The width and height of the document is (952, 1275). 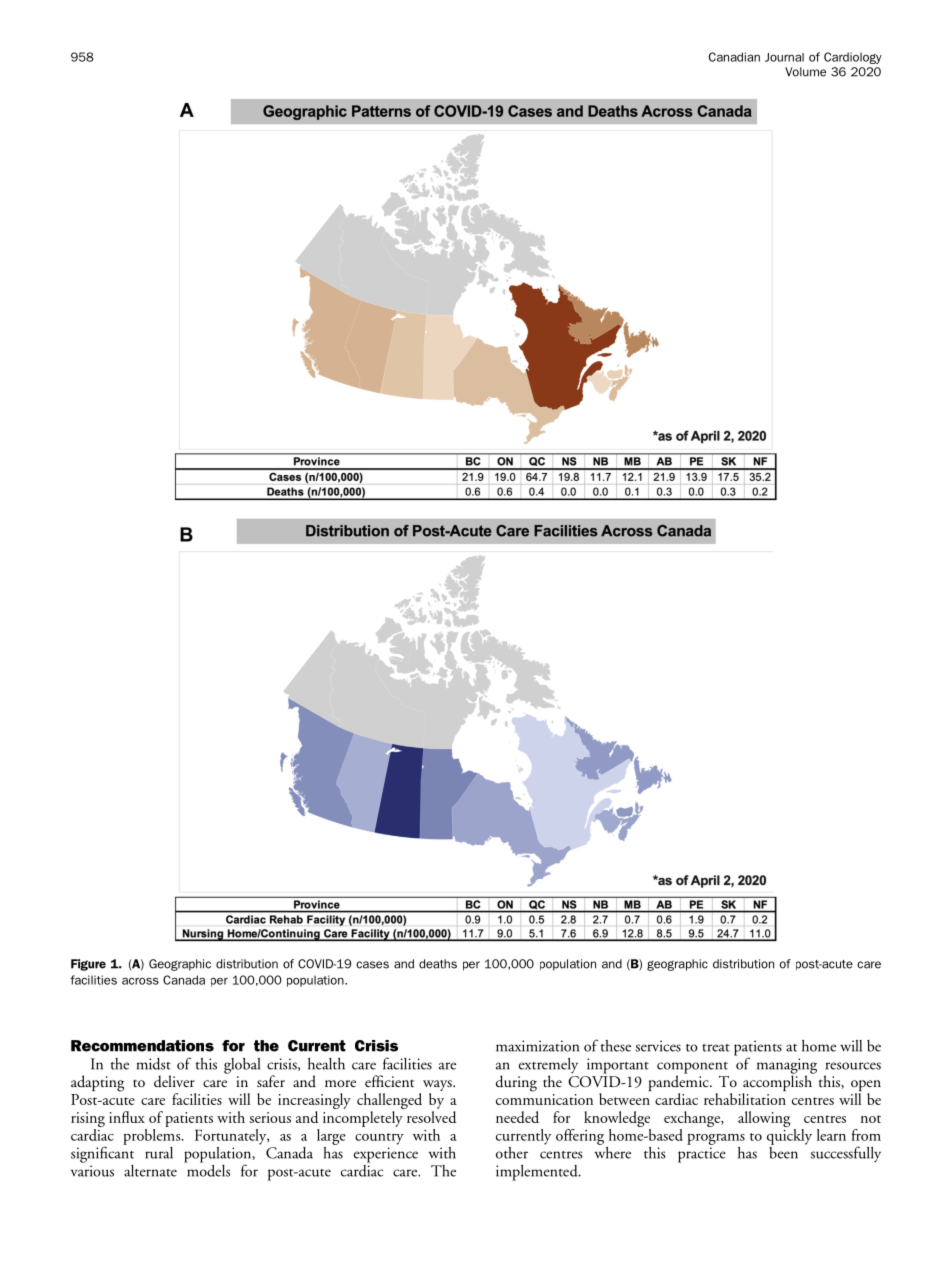 I want to click on cases, so click(x=372, y=965).
